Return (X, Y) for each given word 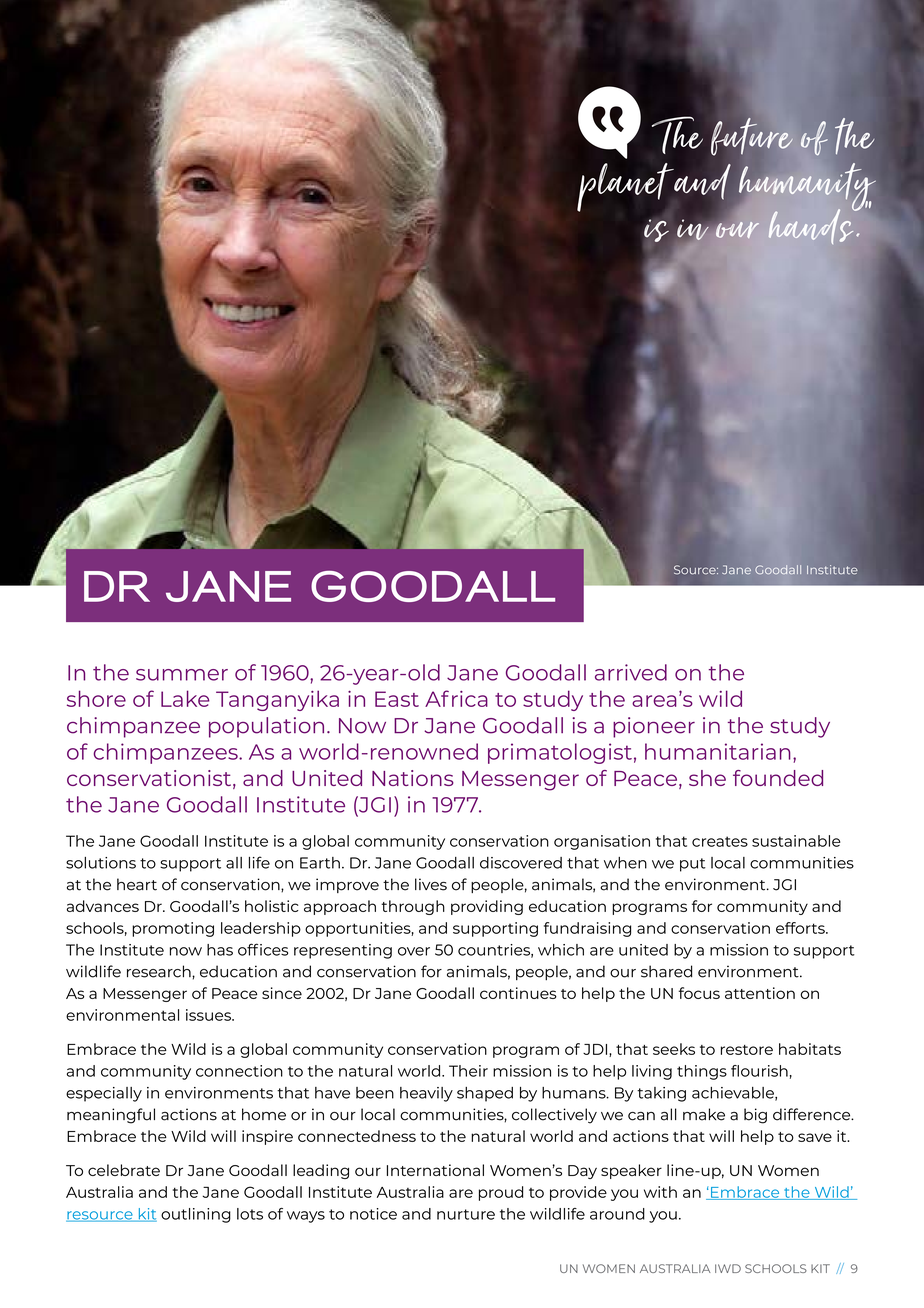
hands (812, 225)
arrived (631, 672)
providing (487, 907)
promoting (173, 929)
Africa (456, 698)
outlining (196, 1215)
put (693, 865)
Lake (185, 698)
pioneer (654, 727)
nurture (466, 1214)
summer (182, 675)
